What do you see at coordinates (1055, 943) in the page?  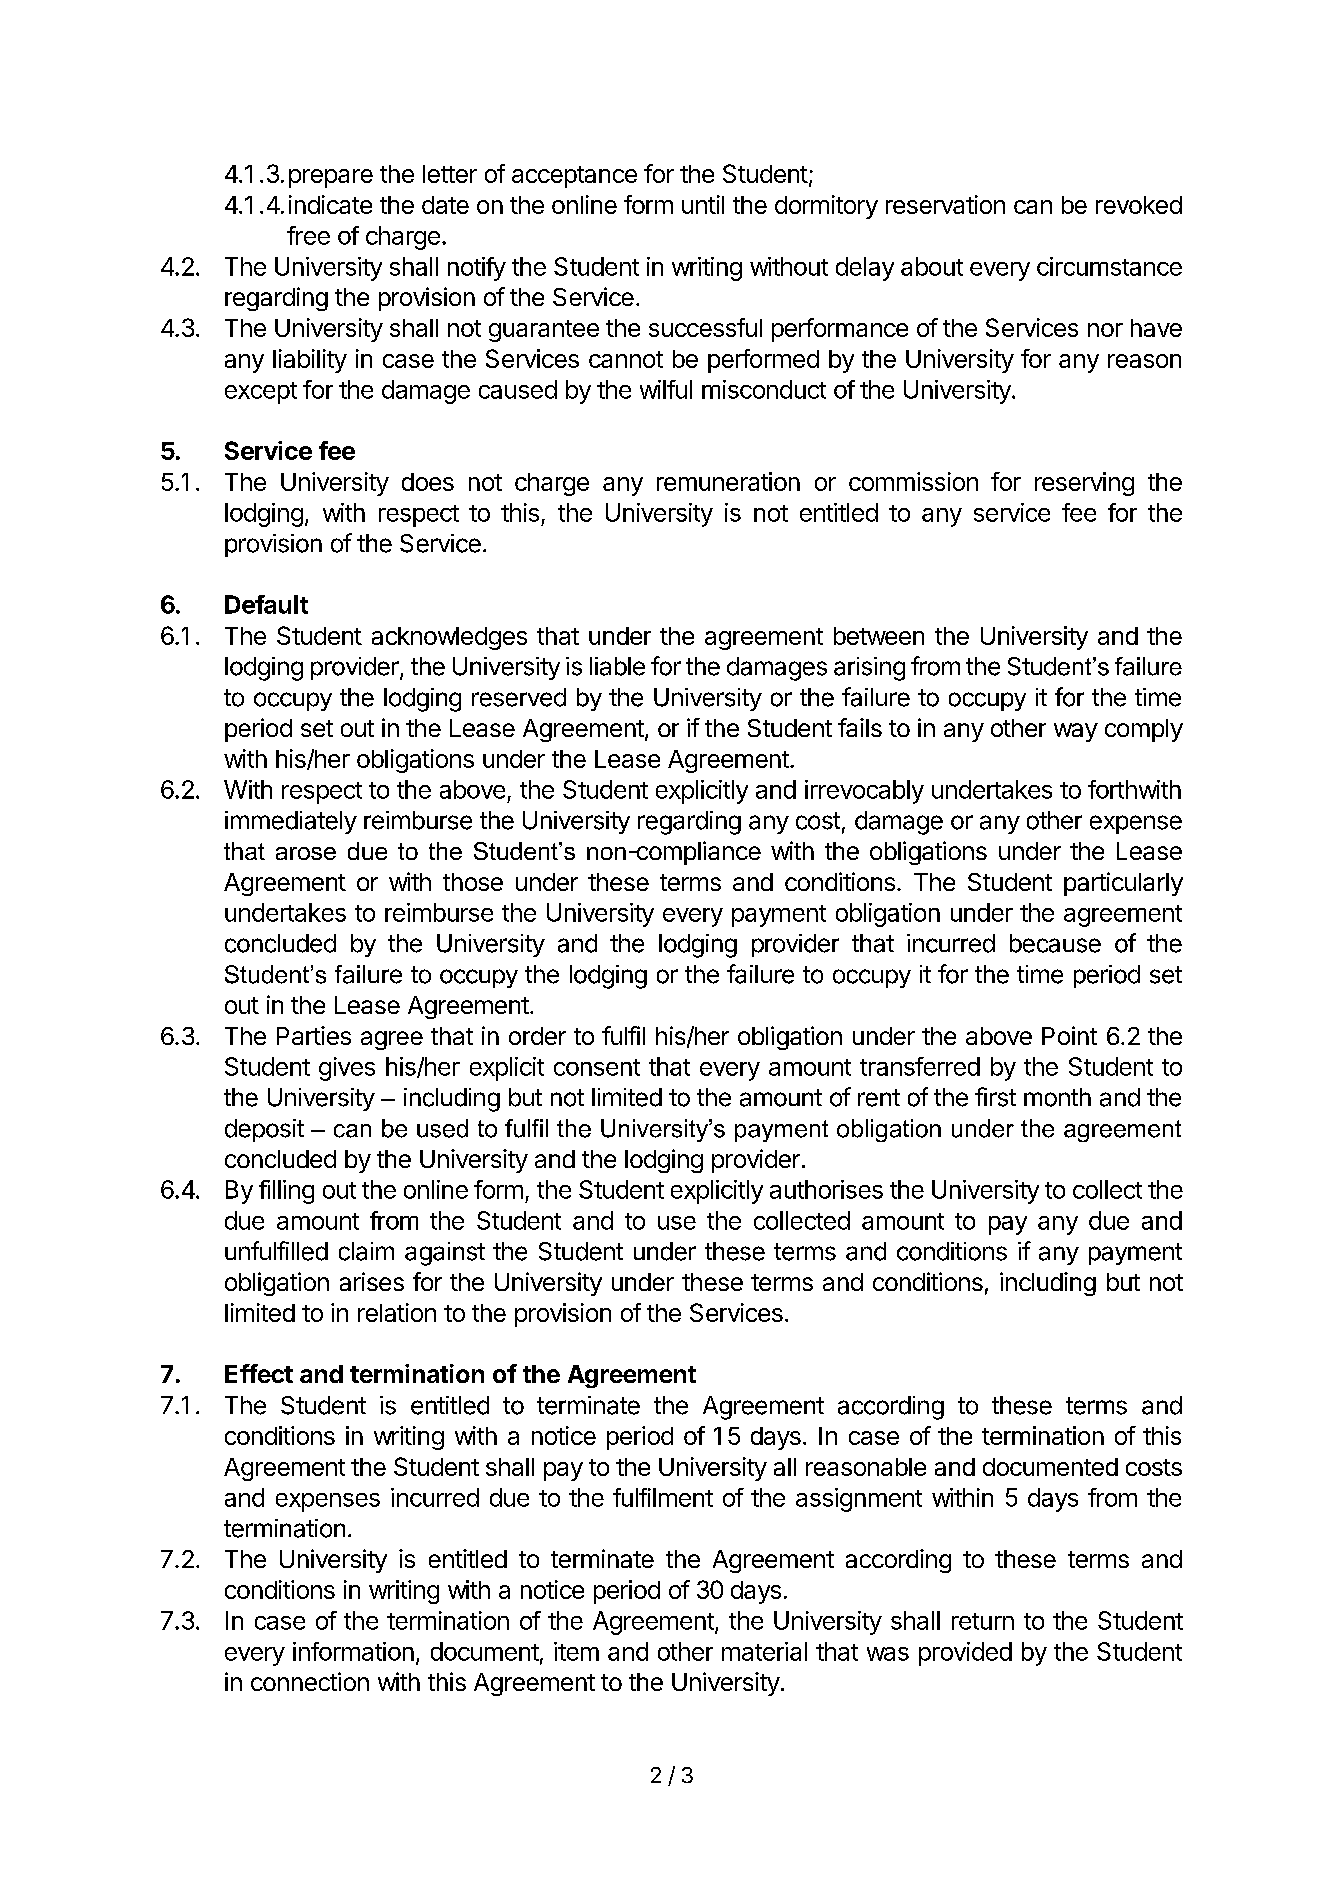 I see `because` at bounding box center [1055, 943].
